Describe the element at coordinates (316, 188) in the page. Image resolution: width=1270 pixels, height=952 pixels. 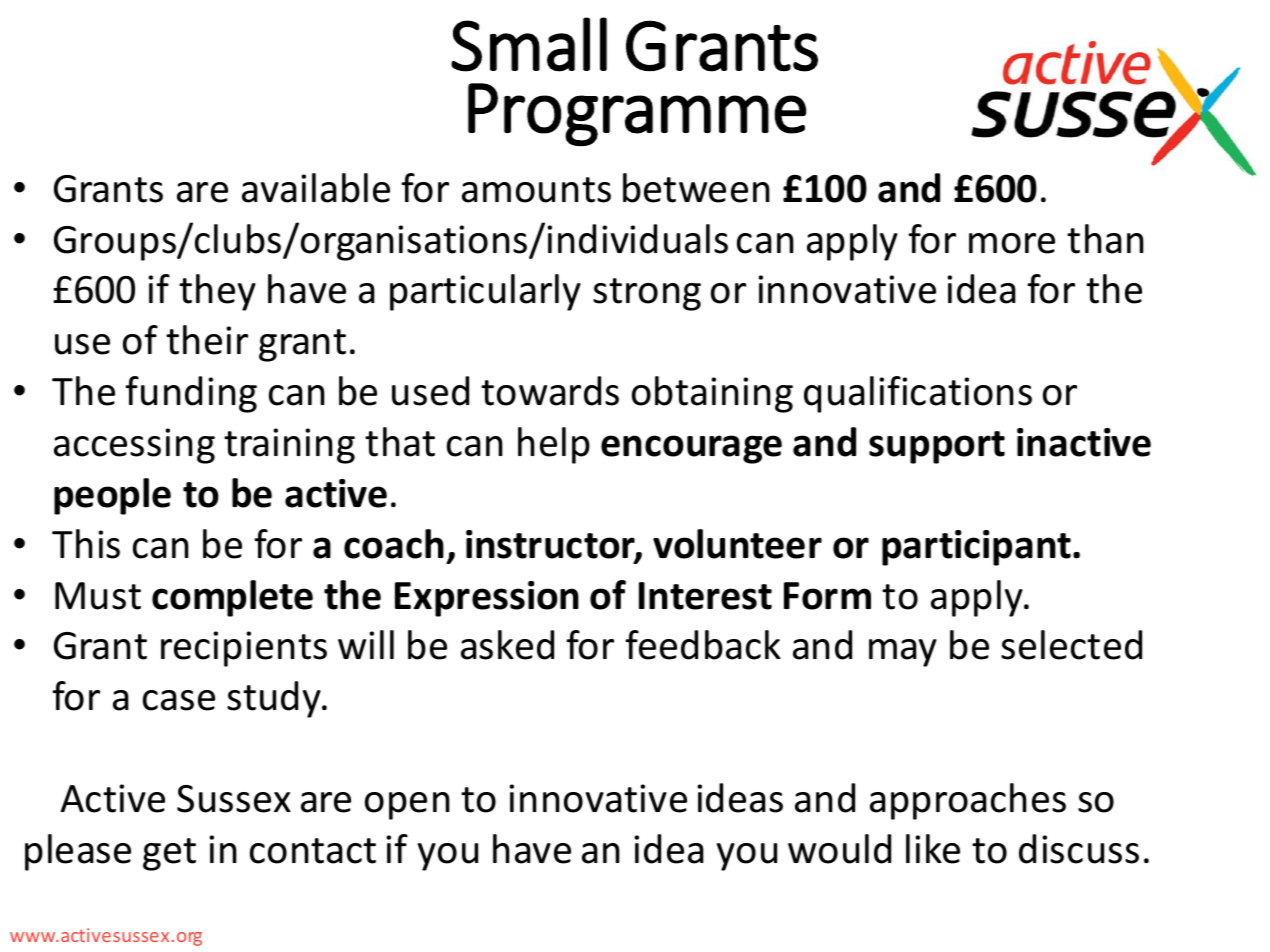
I see `available` at that location.
